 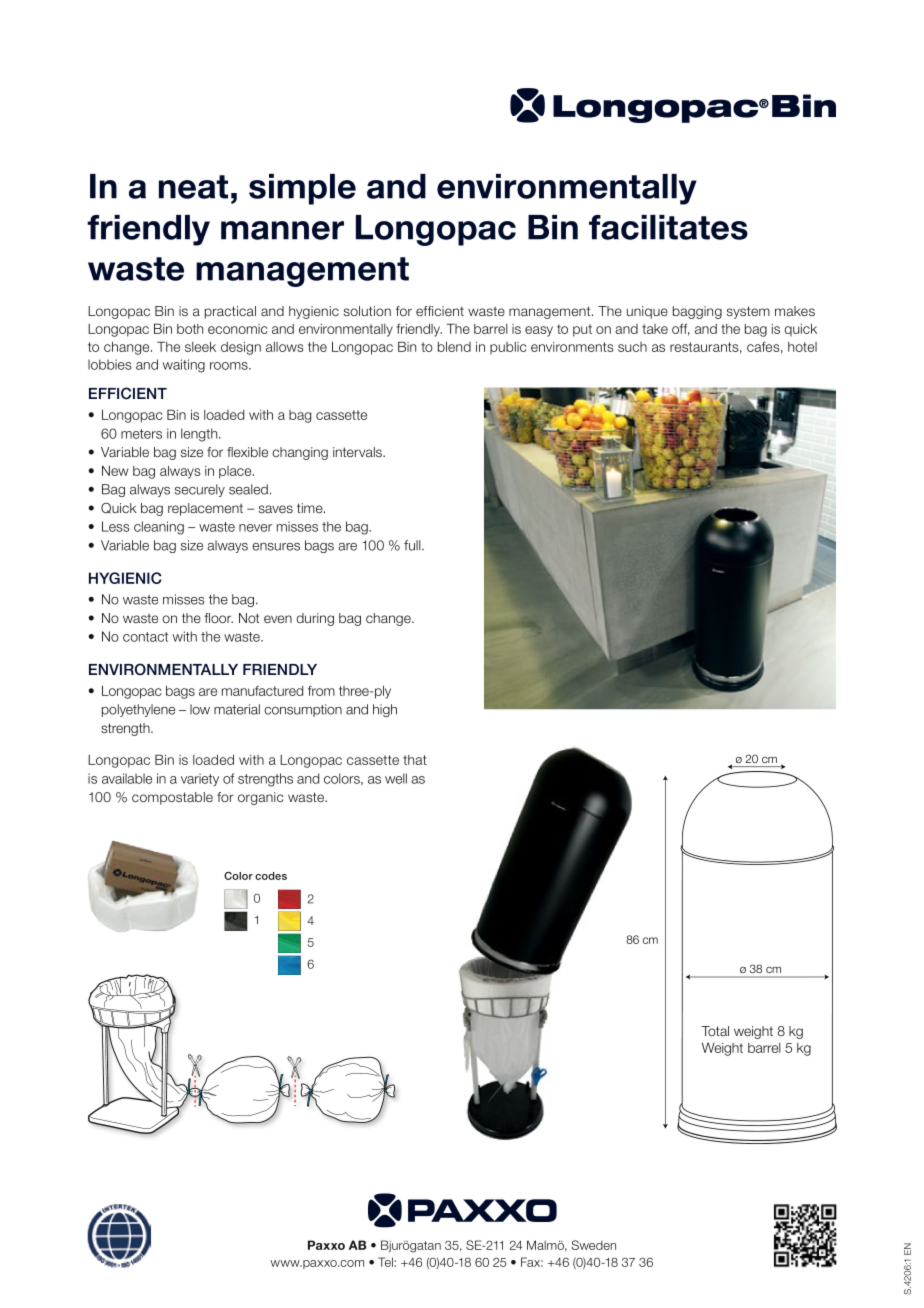 What do you see at coordinates (396, 778) in the document?
I see `well` at bounding box center [396, 778].
